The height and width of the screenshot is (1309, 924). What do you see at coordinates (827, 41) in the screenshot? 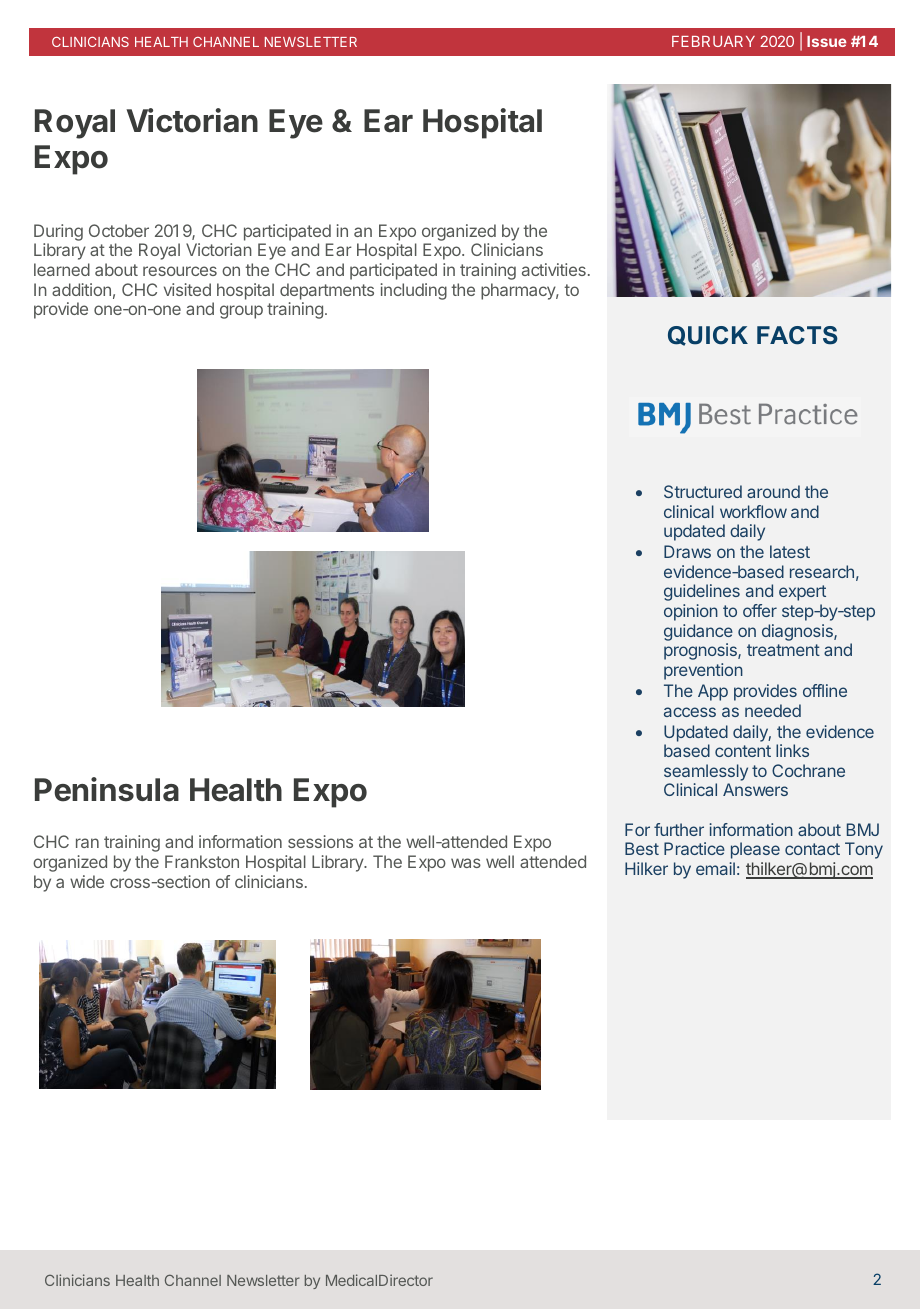
I see `Issue` at bounding box center [827, 41].
